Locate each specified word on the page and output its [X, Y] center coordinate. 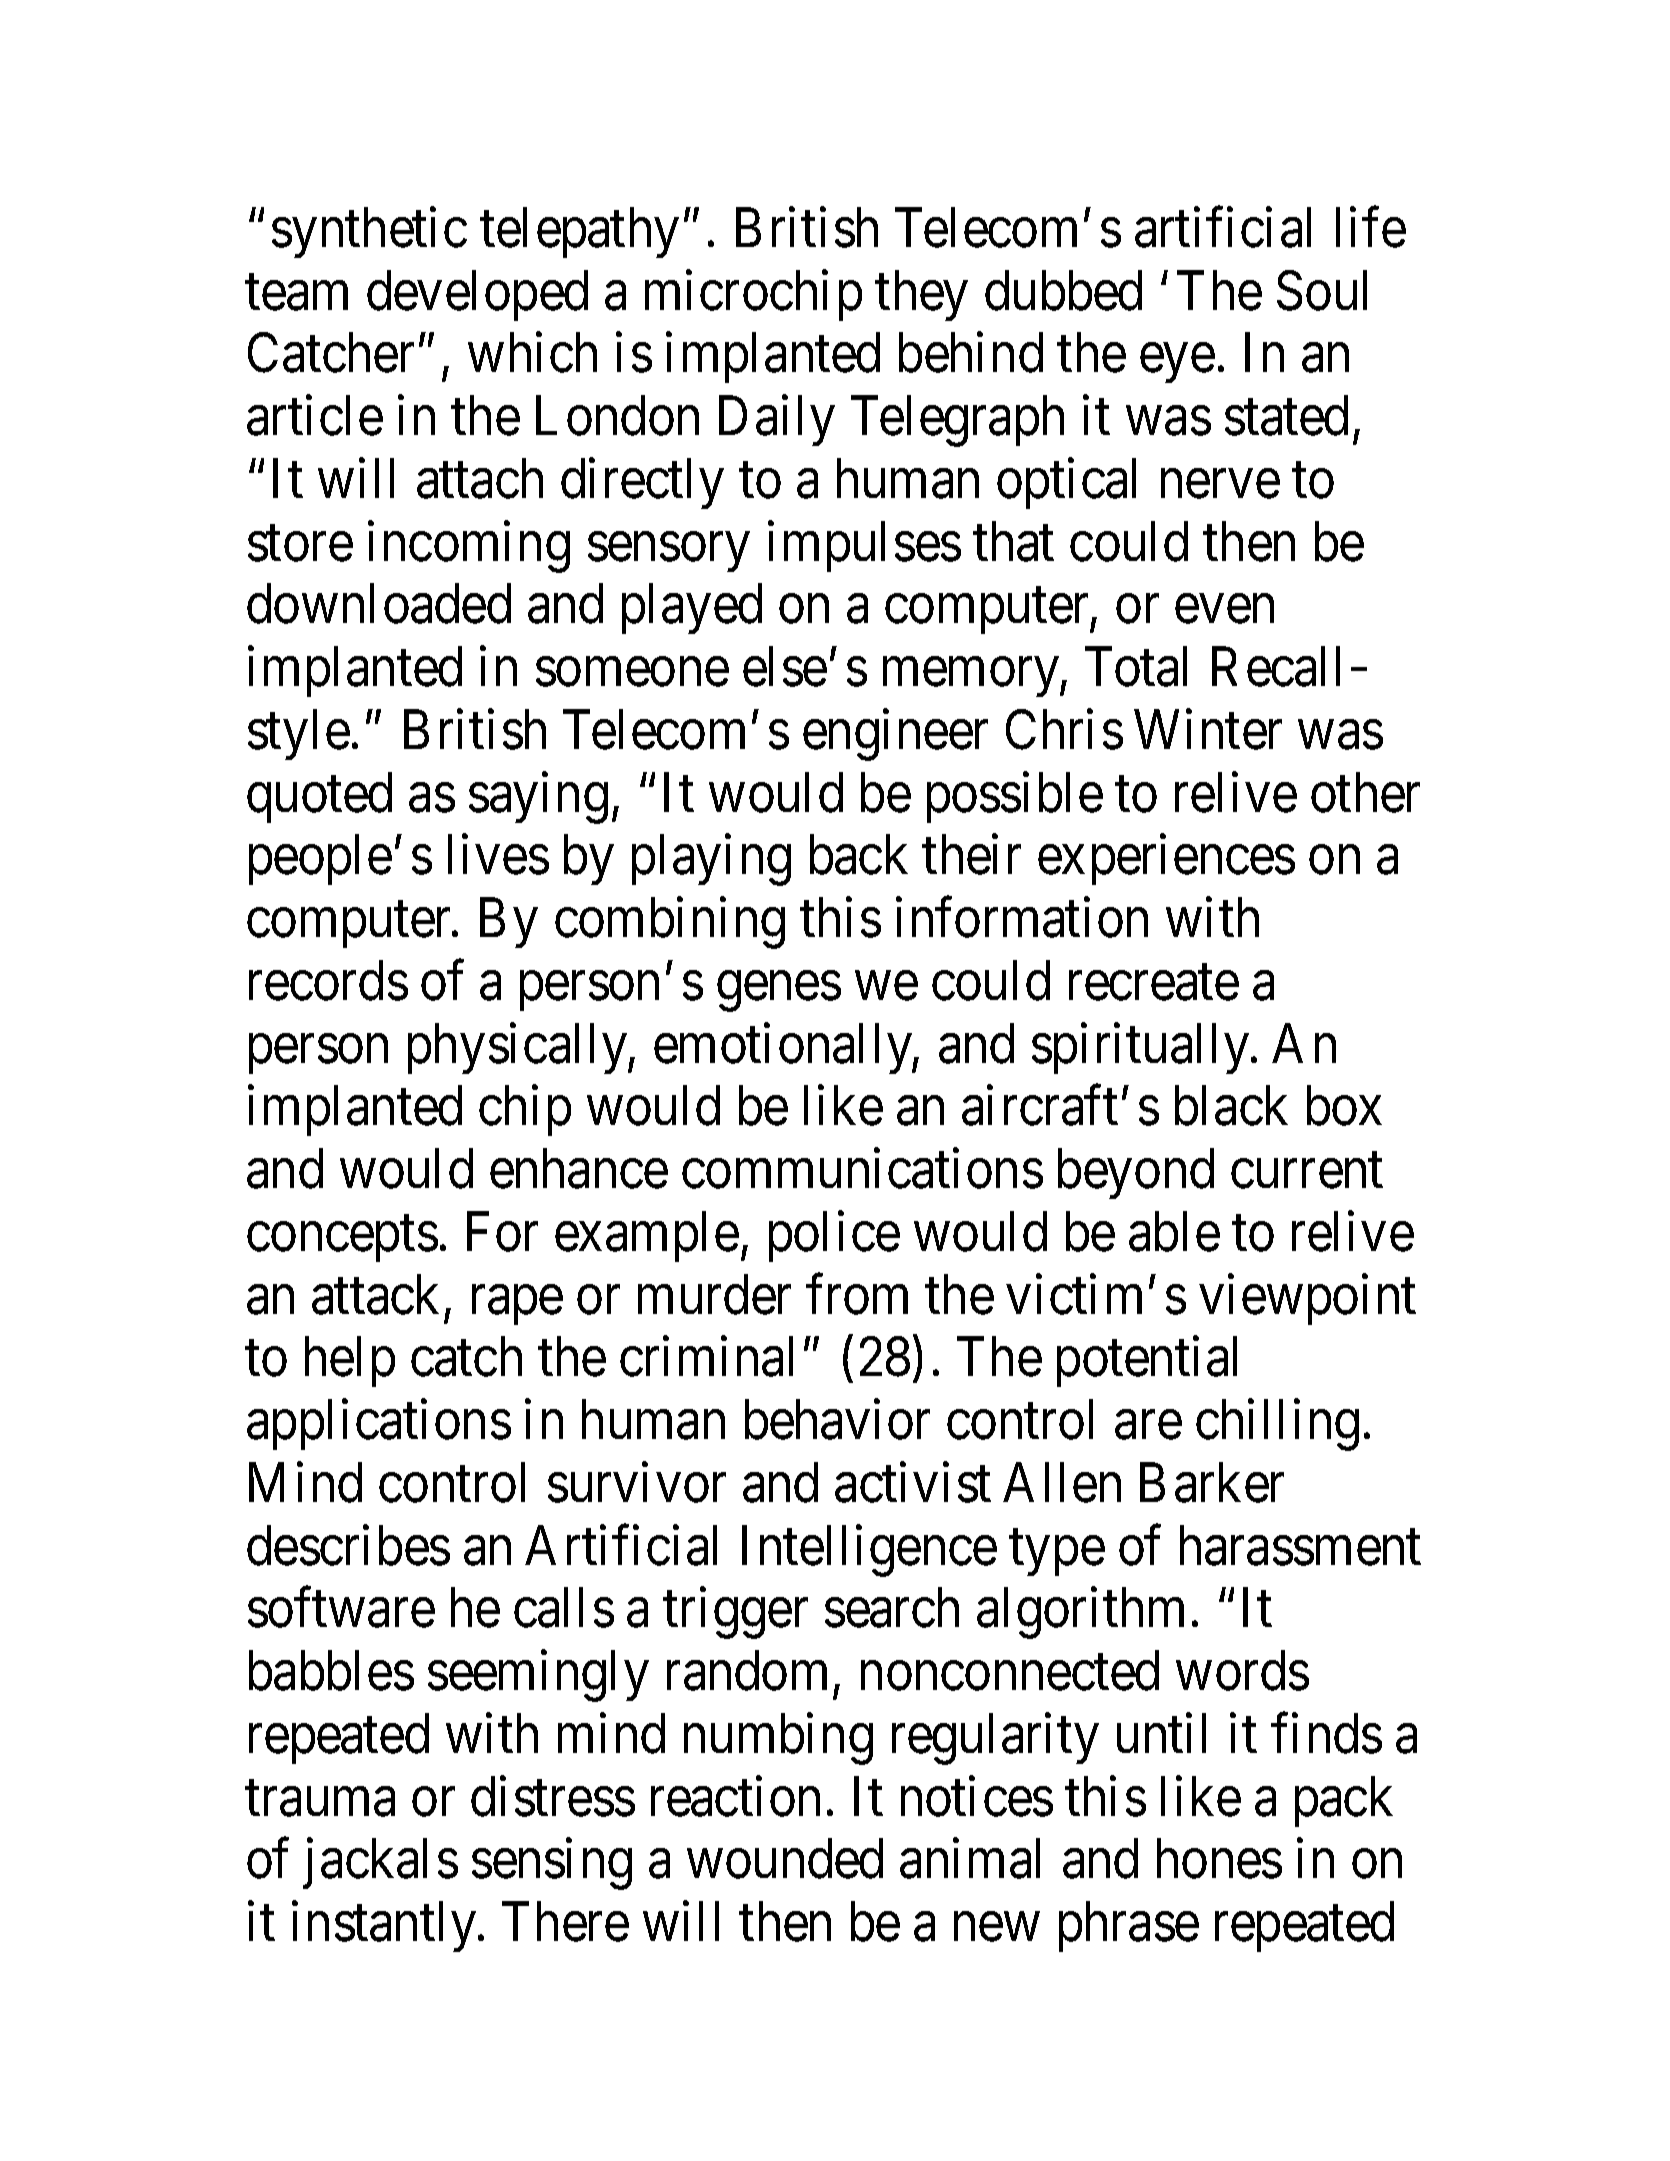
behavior [837, 1420]
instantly [385, 1927]
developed [477, 295]
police [834, 1237]
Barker [1212, 1483]
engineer [895, 735]
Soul [1322, 290]
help [350, 1362]
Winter [1208, 730]
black [1231, 1106]
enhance [579, 1169]
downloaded [379, 604]
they [921, 295]
